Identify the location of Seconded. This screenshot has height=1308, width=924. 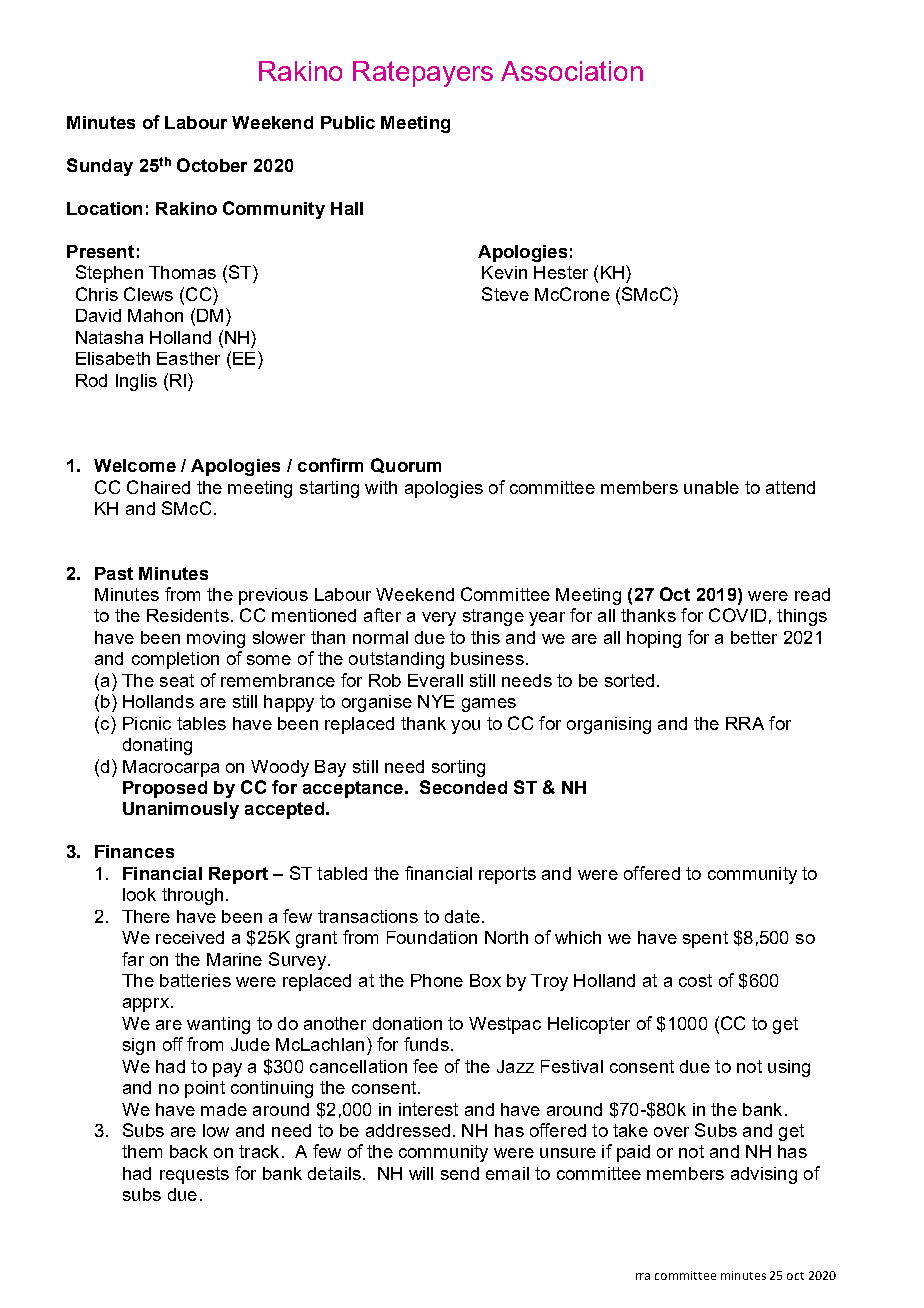
(463, 787).
